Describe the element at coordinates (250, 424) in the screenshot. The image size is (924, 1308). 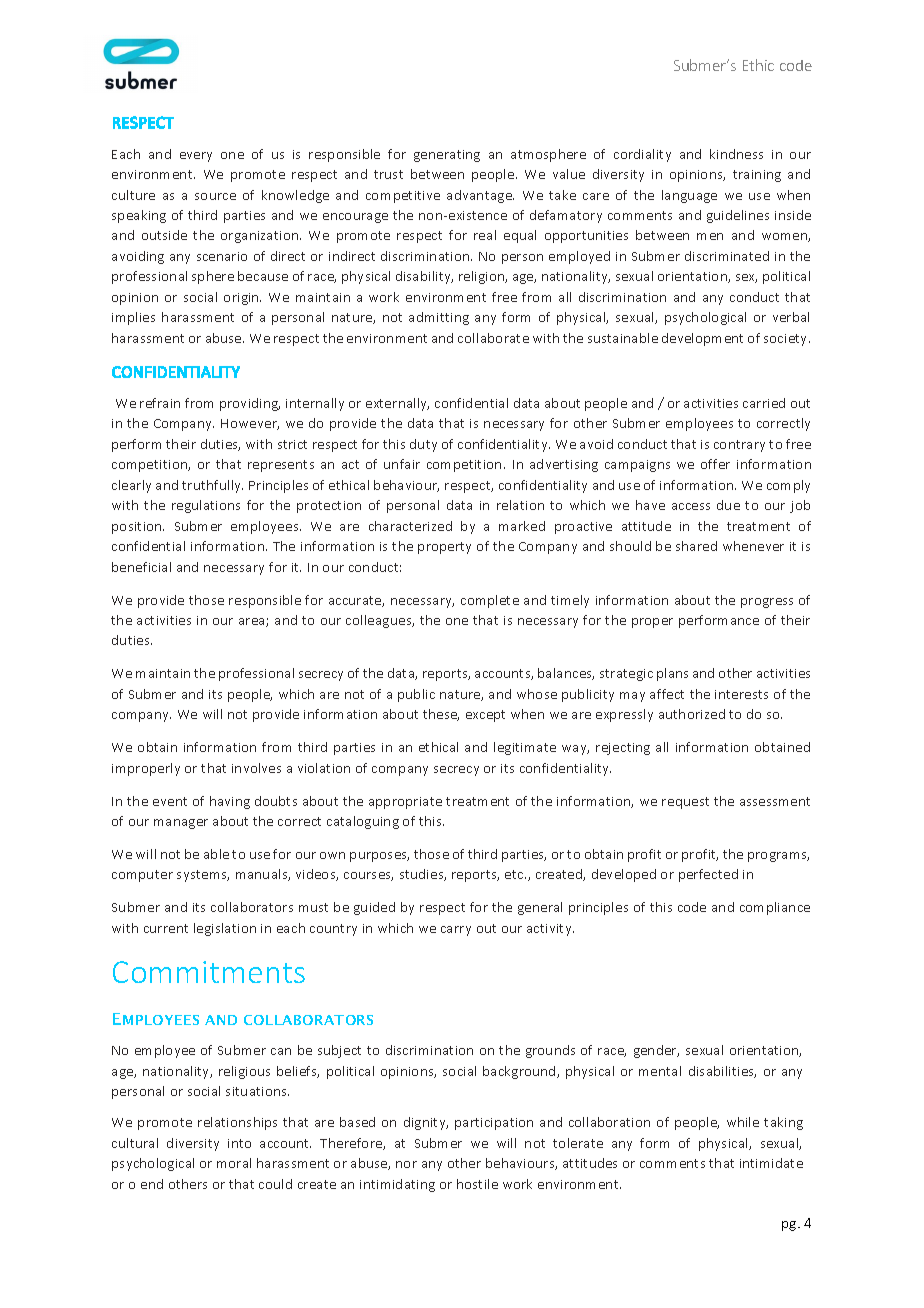
I see `However` at that location.
